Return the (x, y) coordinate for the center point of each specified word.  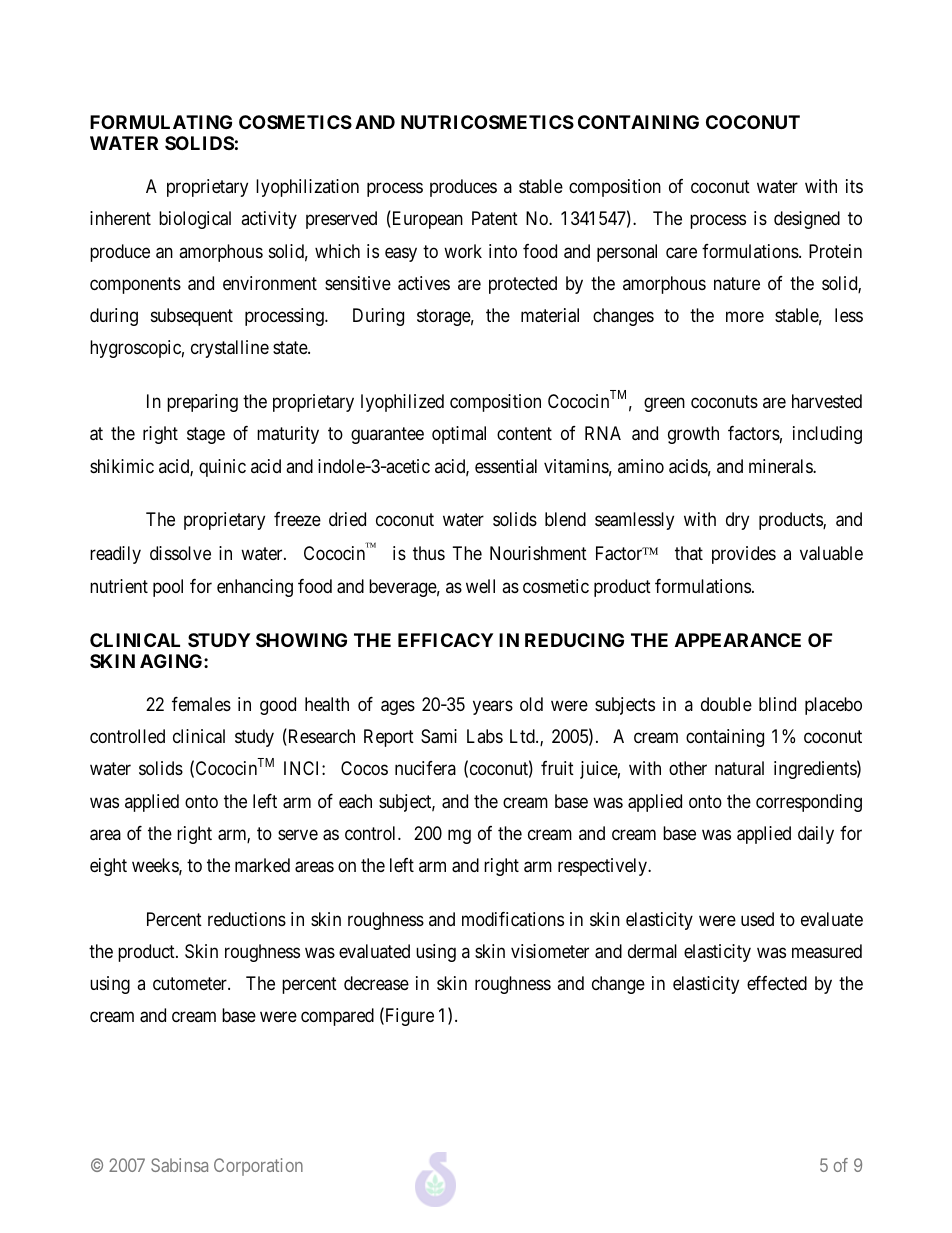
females (201, 704)
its (854, 186)
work (463, 251)
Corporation (258, 1167)
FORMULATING (161, 122)
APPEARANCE (738, 640)
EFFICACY (445, 640)
